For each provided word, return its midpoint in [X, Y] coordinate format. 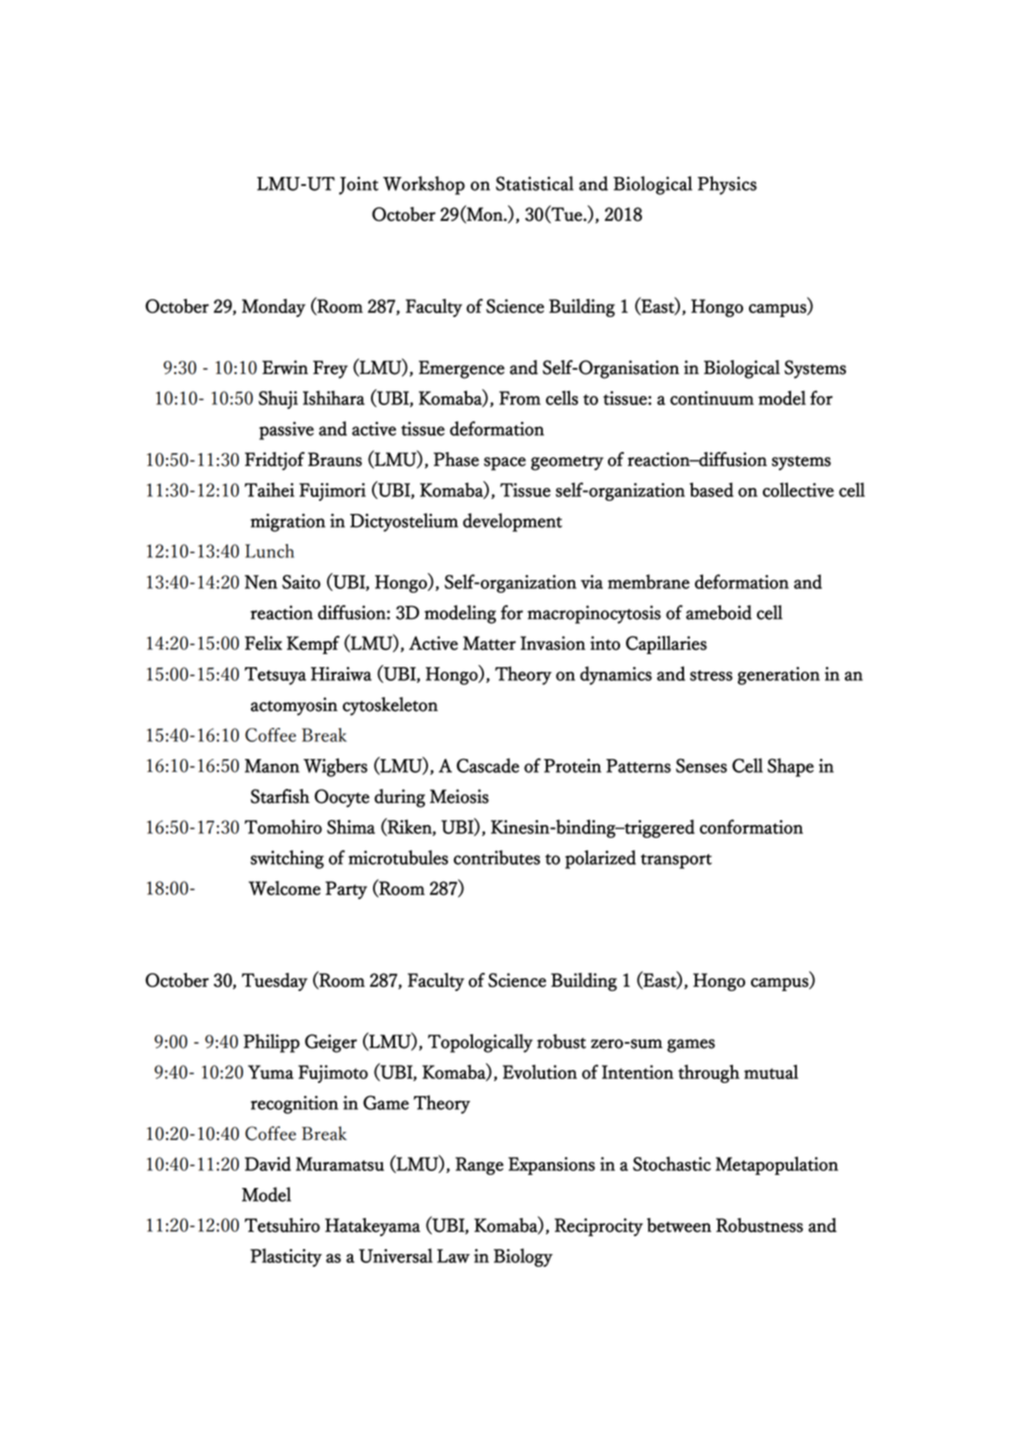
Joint [359, 185]
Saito [301, 582]
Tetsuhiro [282, 1225]
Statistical [535, 183]
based [712, 489]
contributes [497, 857]
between [679, 1225]
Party [346, 890]
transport [676, 861]
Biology [523, 1257]
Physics [727, 185]
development [512, 522]
